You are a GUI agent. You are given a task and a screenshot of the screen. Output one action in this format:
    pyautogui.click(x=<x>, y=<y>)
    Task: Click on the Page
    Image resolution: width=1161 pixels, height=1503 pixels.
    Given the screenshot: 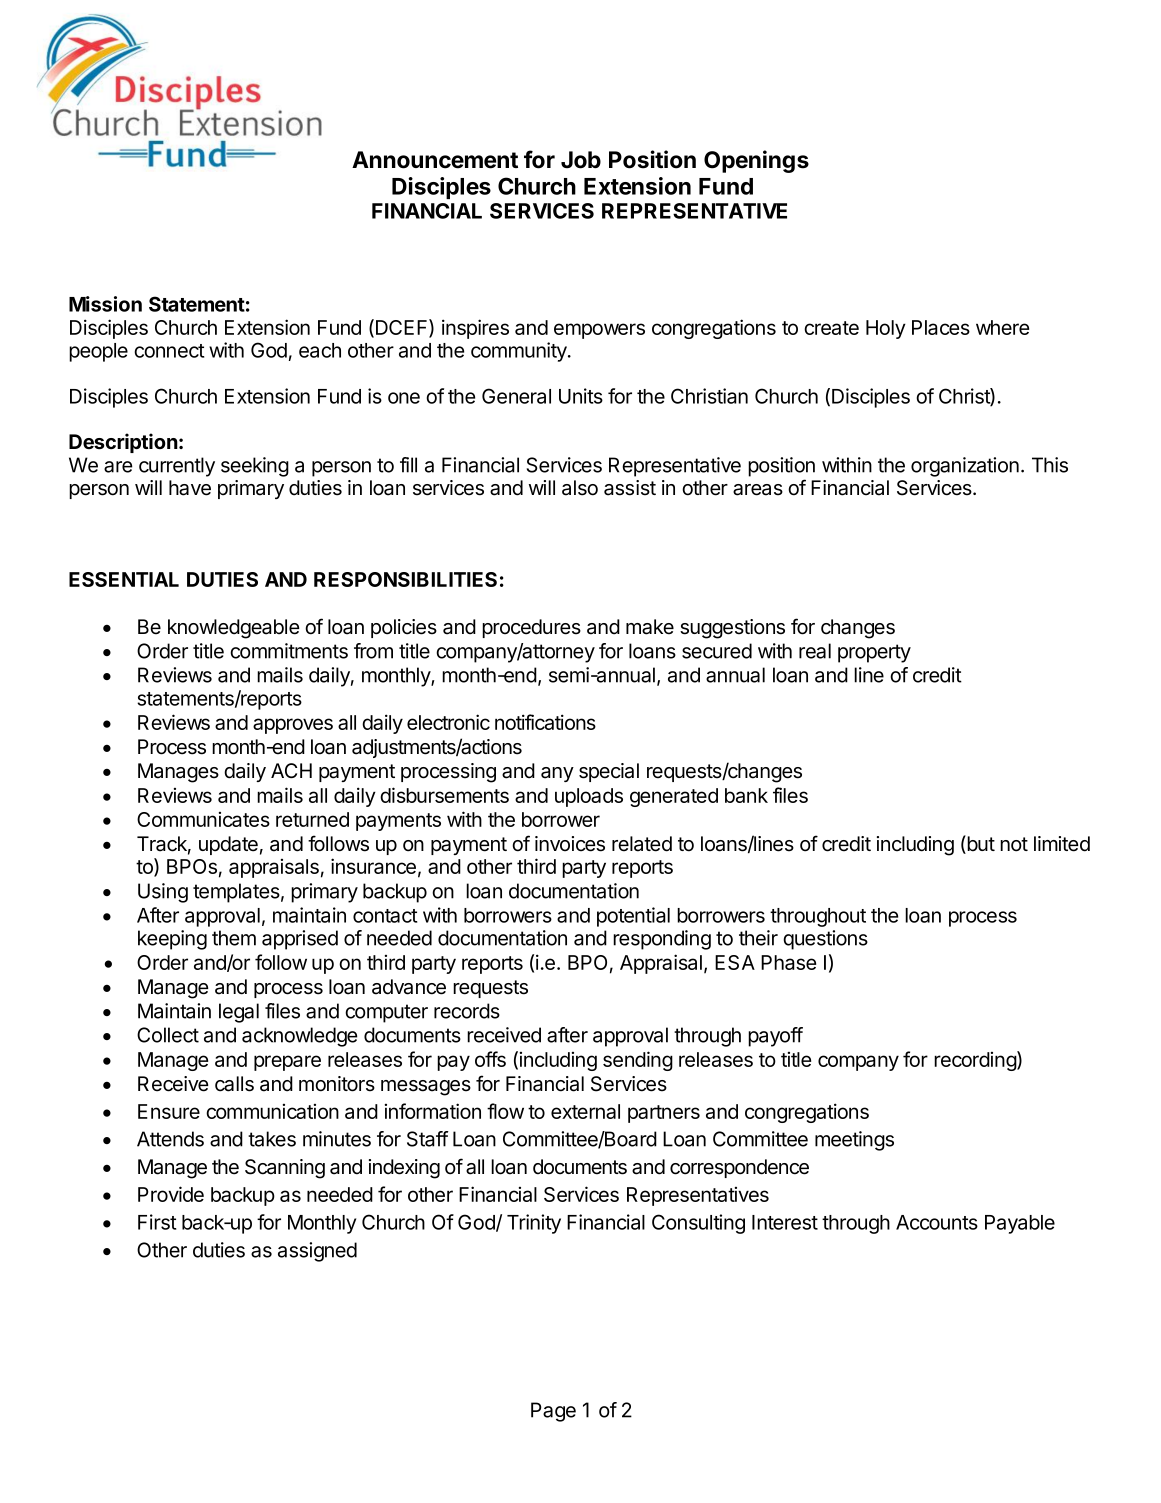 What is the action you would take?
    pyautogui.click(x=553, y=1412)
